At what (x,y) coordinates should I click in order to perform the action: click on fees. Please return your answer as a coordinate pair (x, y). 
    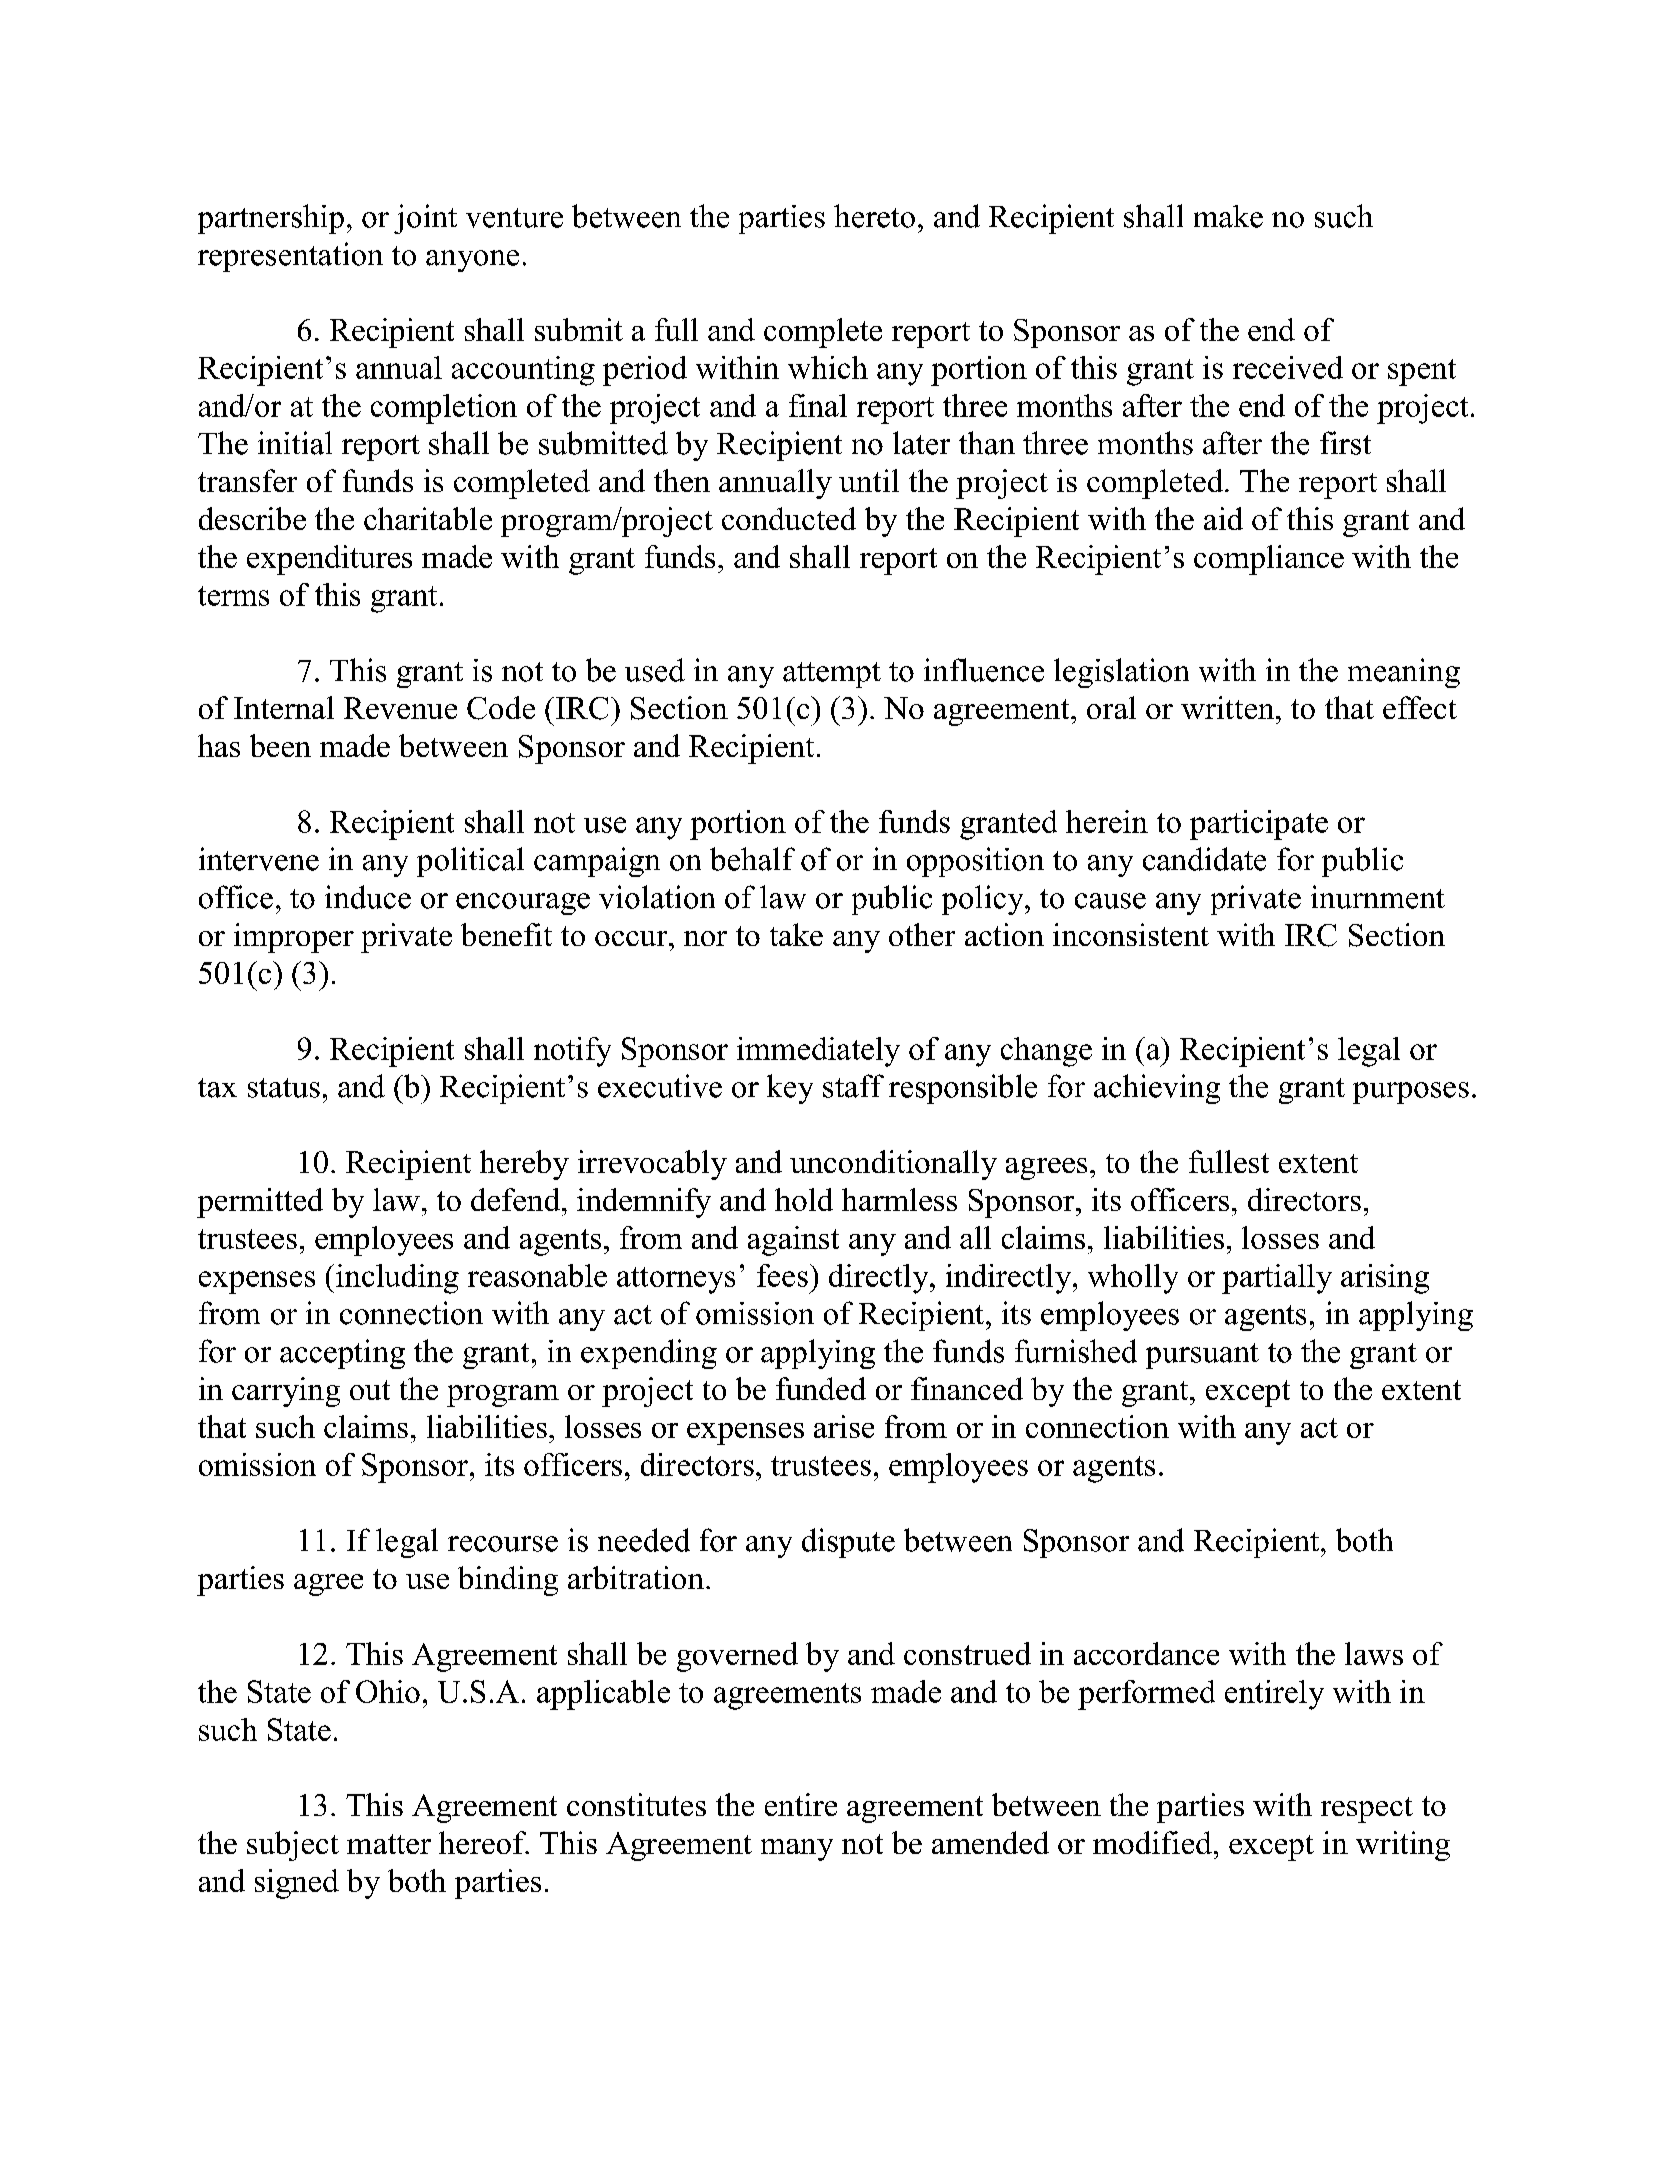
    Looking at the image, I should click on (782, 1275).
